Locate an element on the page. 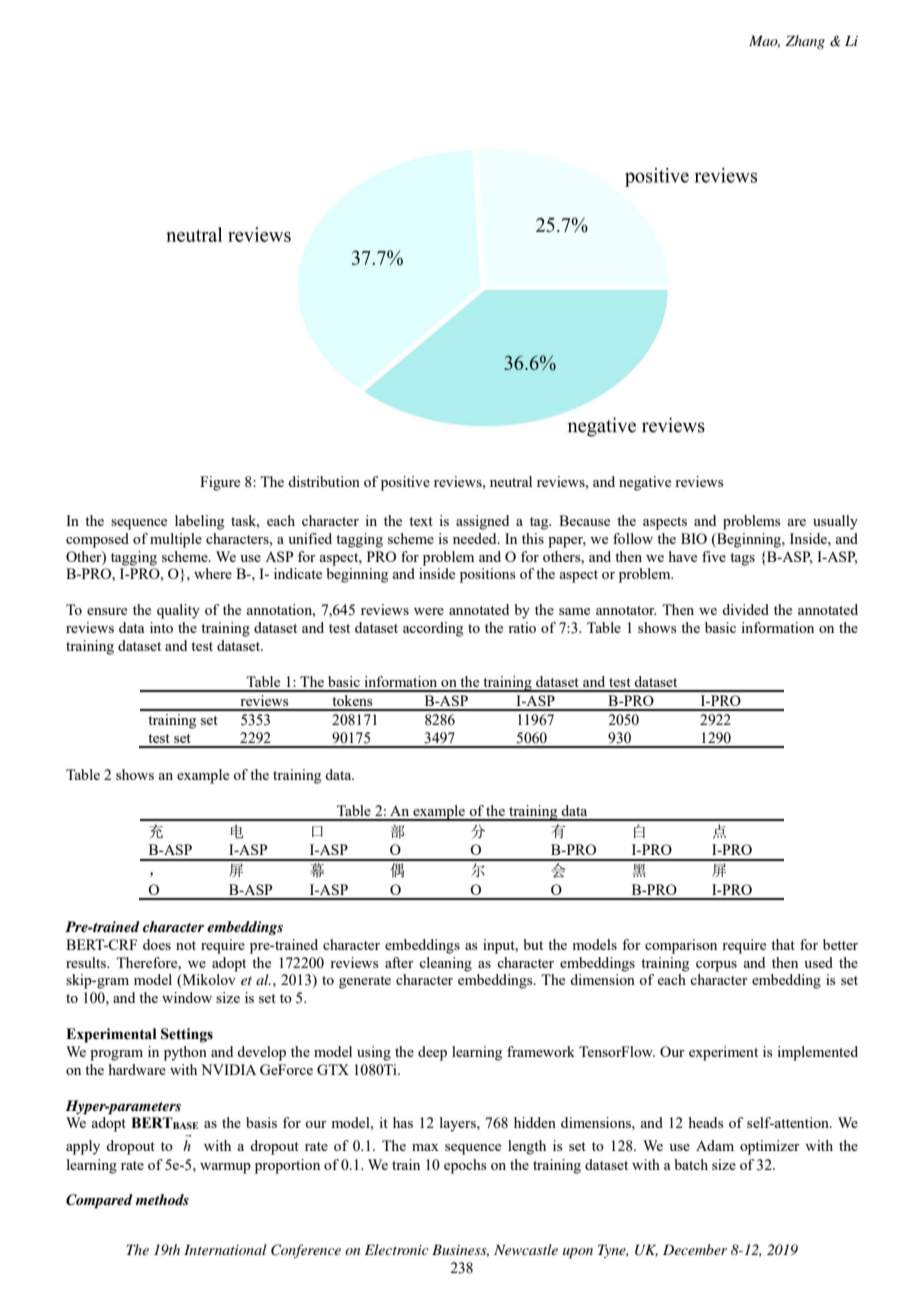  window is located at coordinates (187, 997).
